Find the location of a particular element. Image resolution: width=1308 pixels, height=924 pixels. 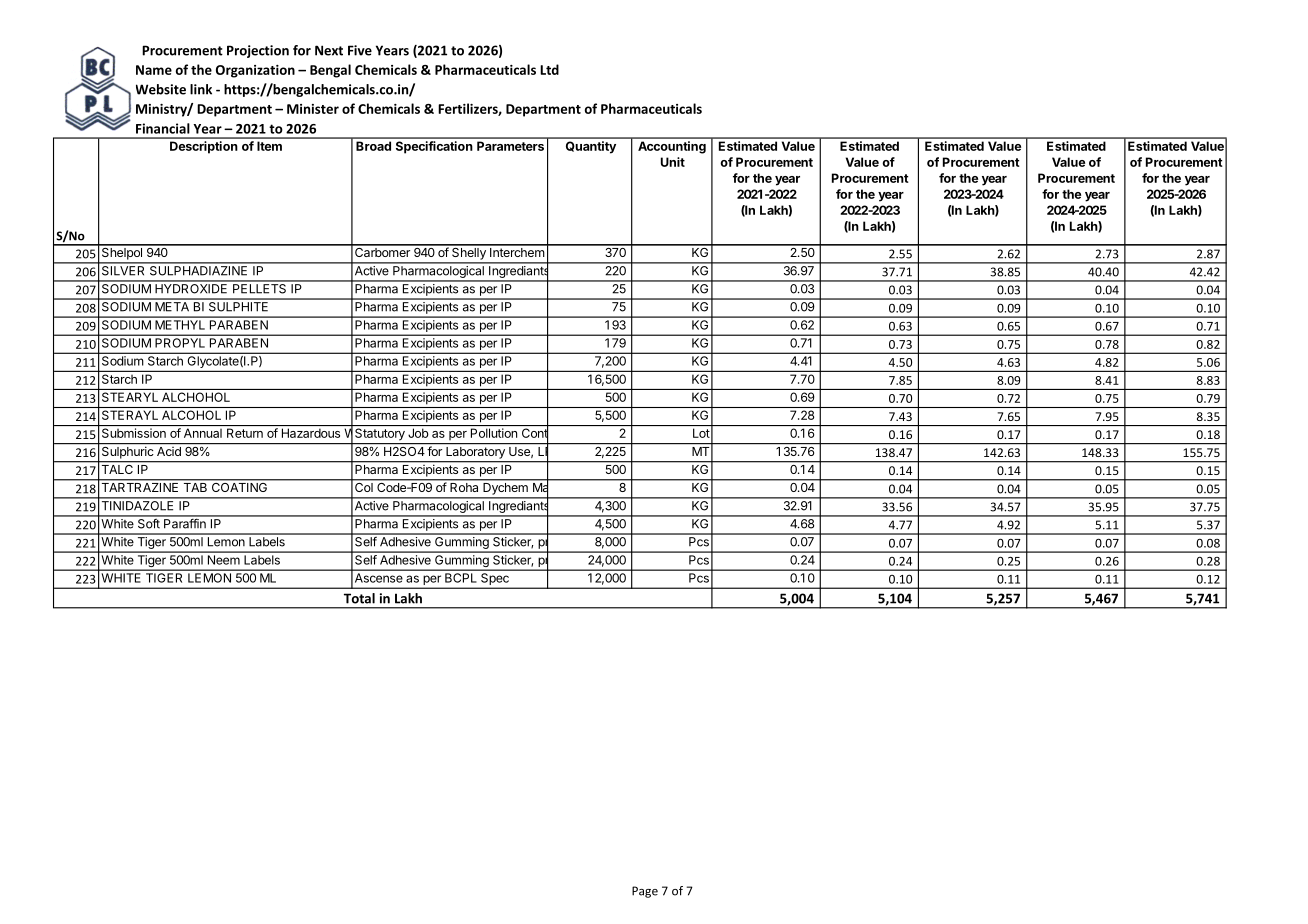

Hazardous is located at coordinates (311, 433).
